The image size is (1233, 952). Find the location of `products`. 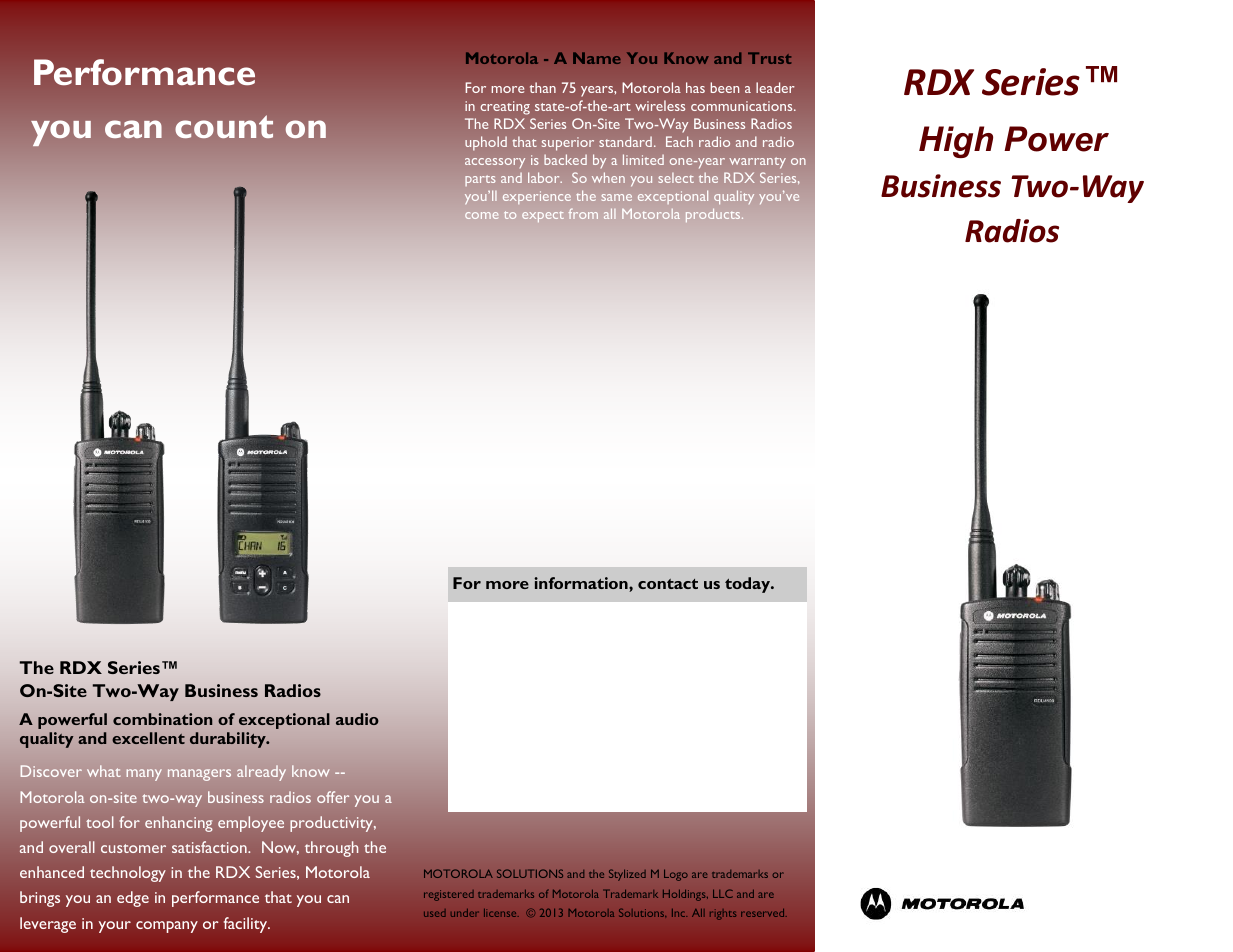

products is located at coordinates (714, 215).
